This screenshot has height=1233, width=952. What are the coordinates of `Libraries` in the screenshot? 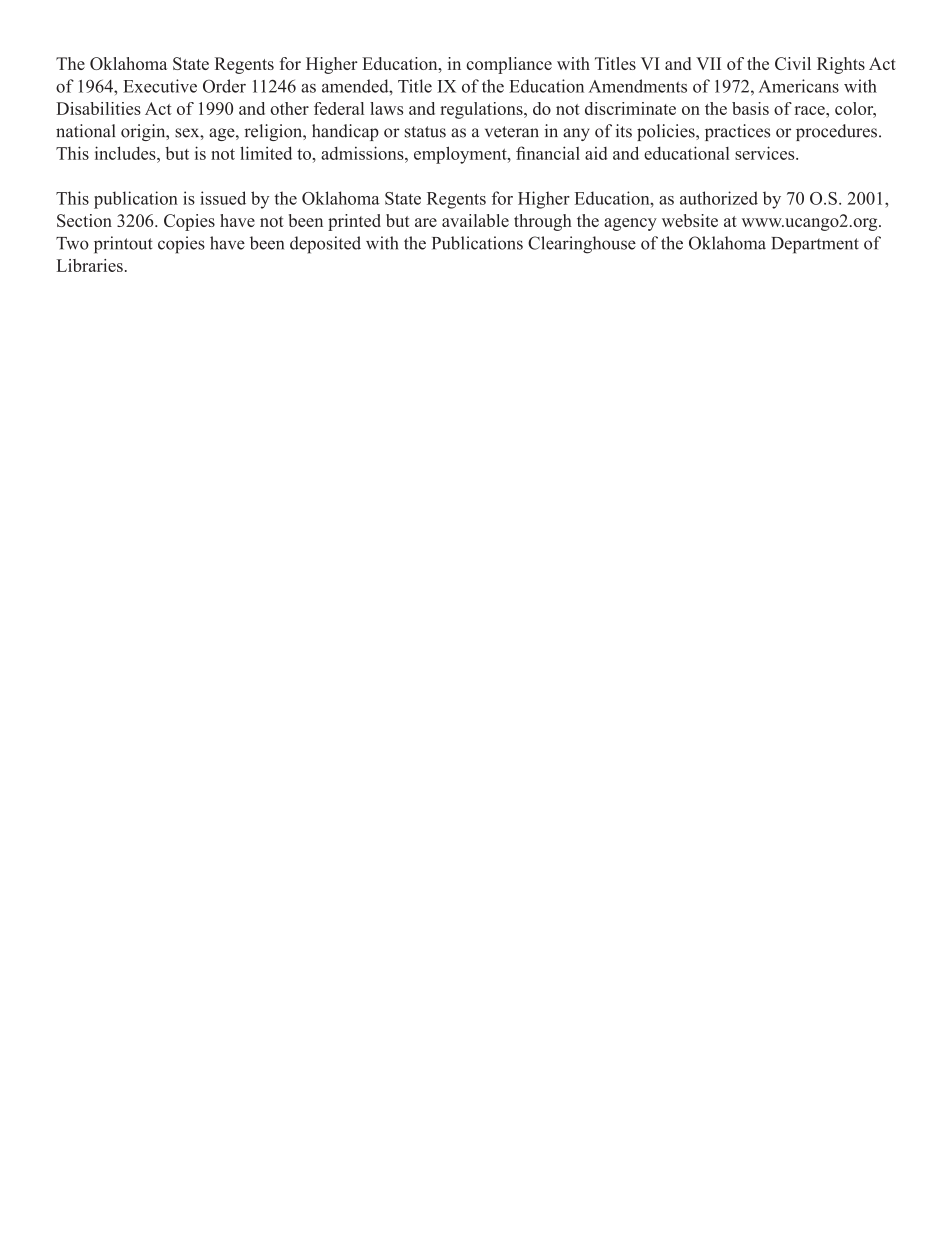 It's located at (90, 265).
